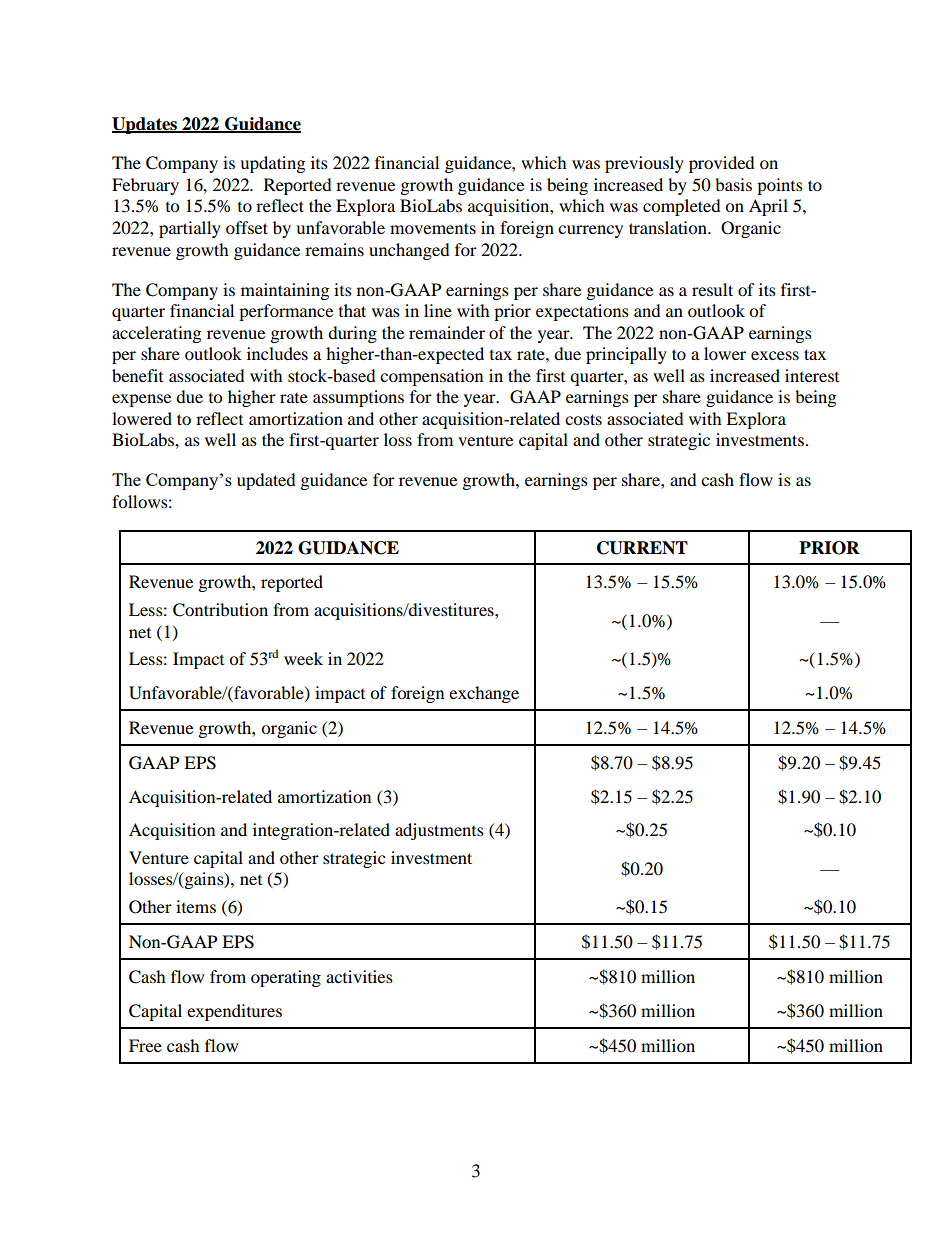 Image resolution: width=952 pixels, height=1233 pixels. I want to click on expenditures, so click(234, 1012).
